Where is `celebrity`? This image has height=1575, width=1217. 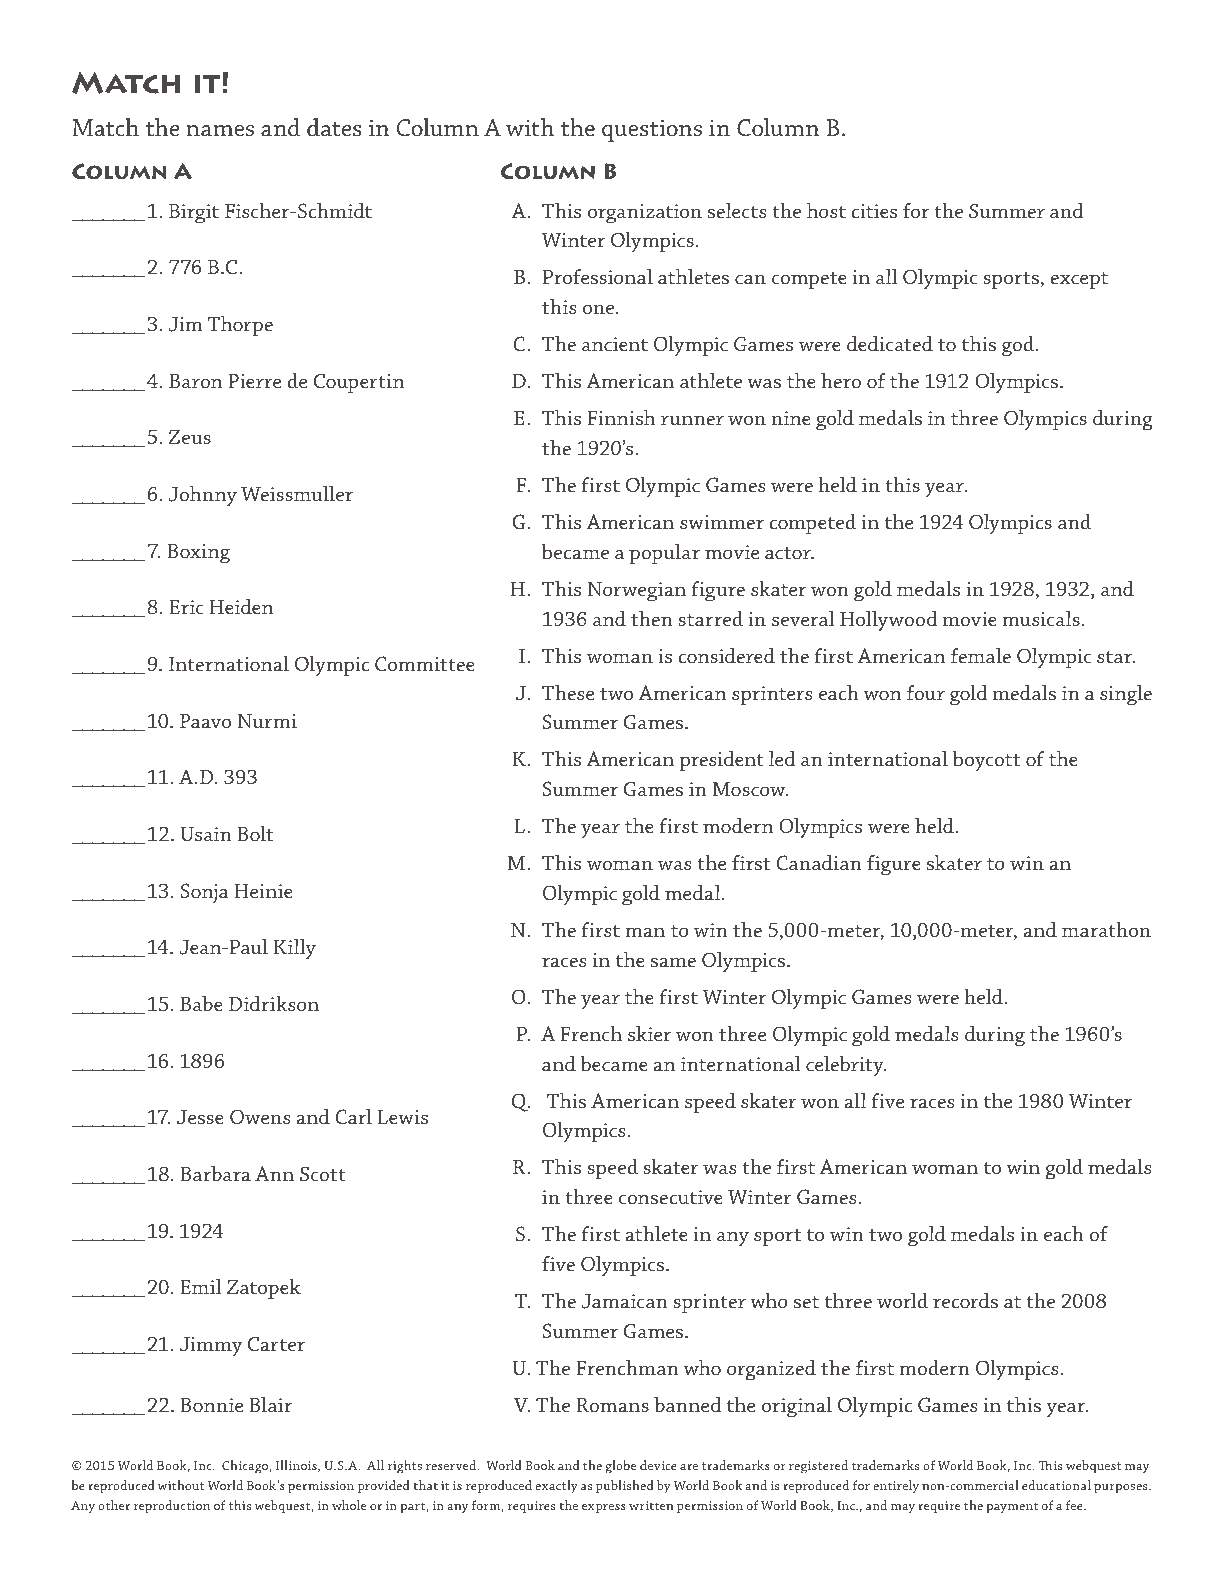 celebrity is located at coordinates (846, 1065).
